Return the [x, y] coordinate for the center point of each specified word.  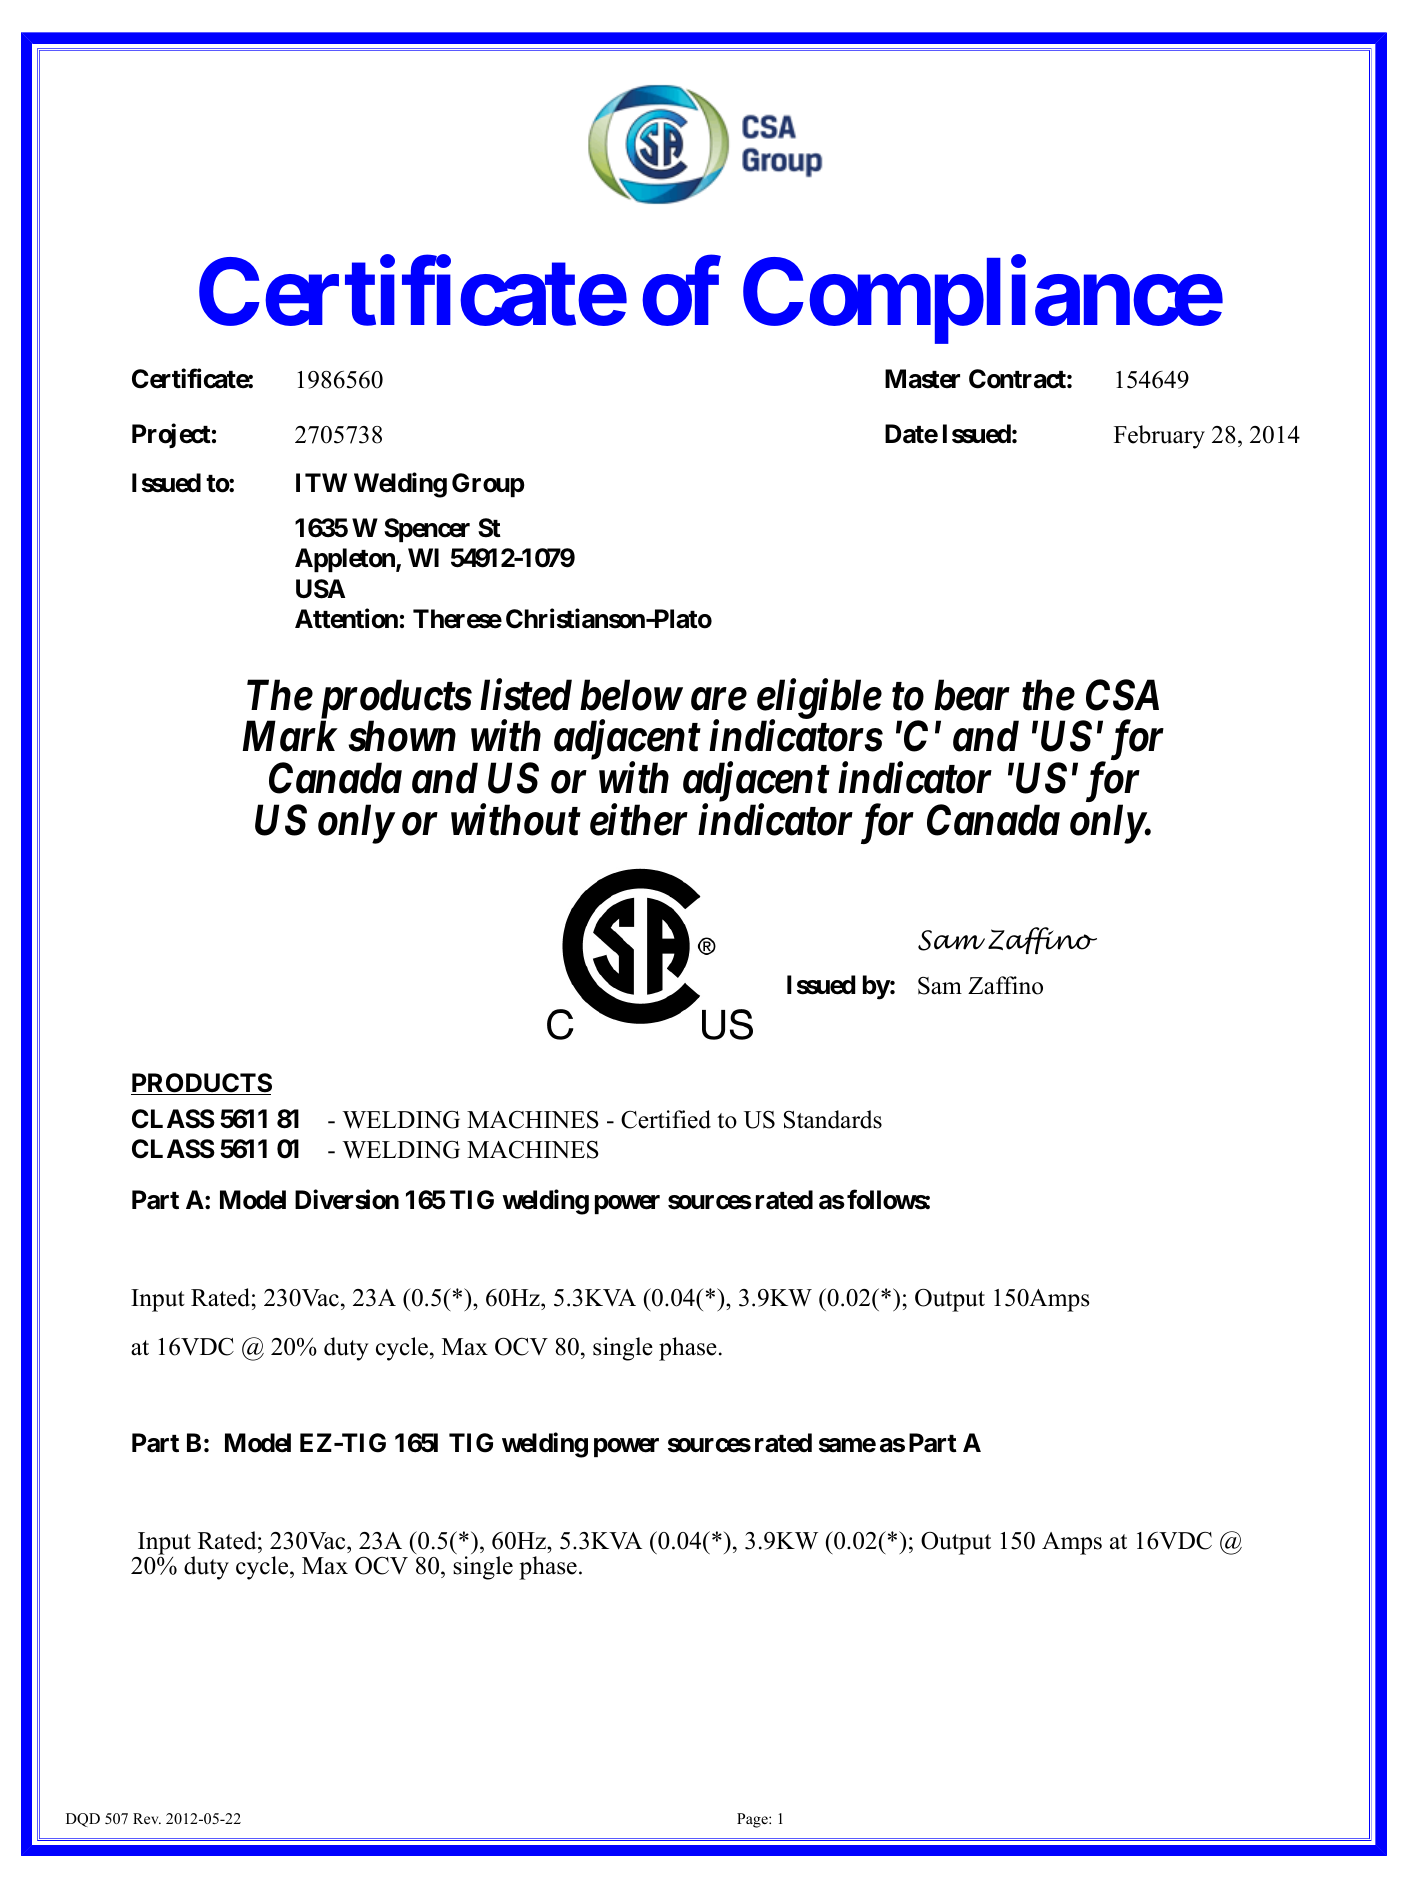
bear [972, 695]
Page [753, 1820]
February [1159, 437]
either [639, 820]
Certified [666, 1119]
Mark [290, 736]
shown [402, 736]
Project [171, 436]
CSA [1122, 695]
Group [488, 485]
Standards [833, 1119]
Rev [147, 1818]
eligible [819, 700]
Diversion [347, 1200]
